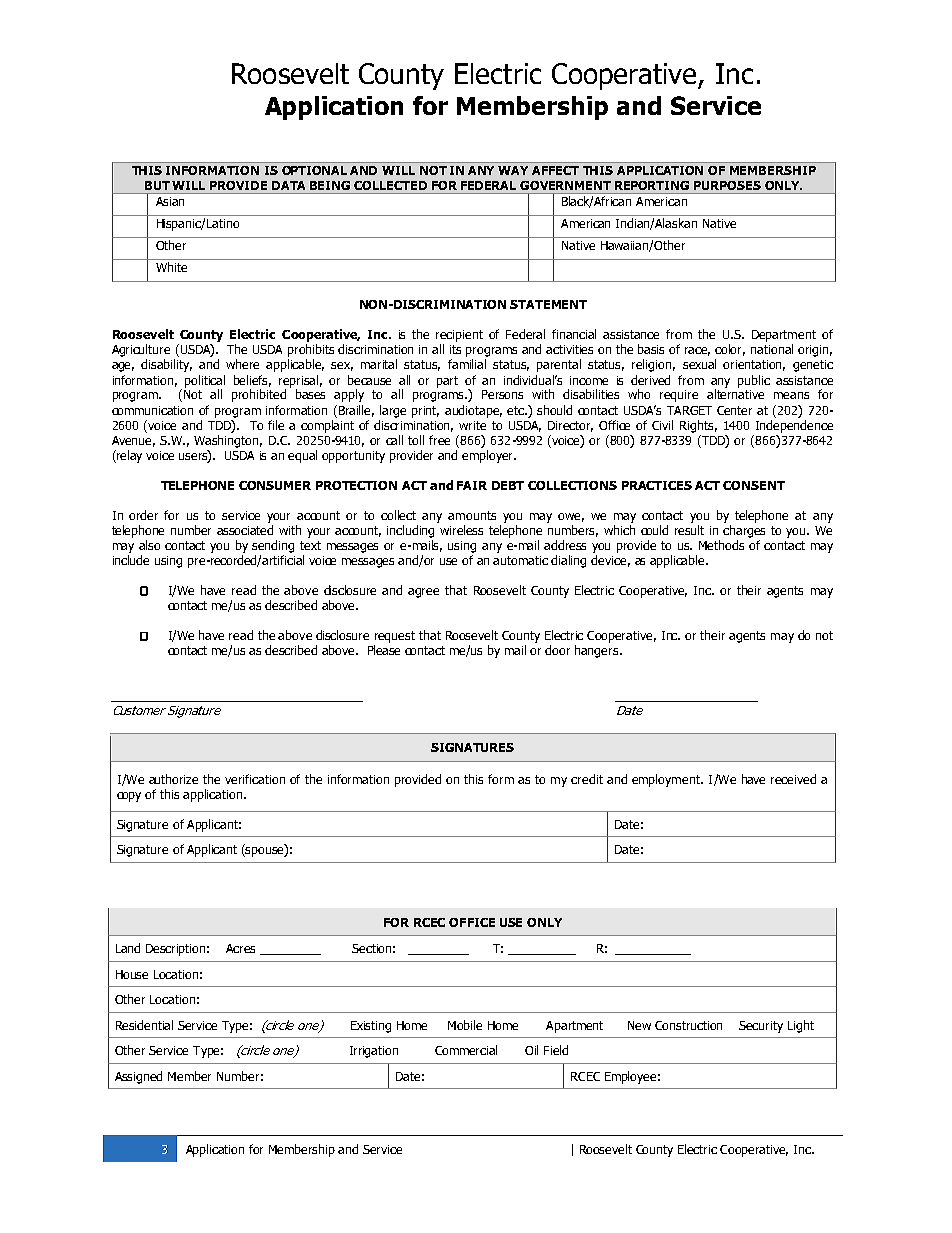 Image resolution: width=952 pixels, height=1233 pixels. What do you see at coordinates (587, 779) in the document?
I see `credit` at bounding box center [587, 779].
